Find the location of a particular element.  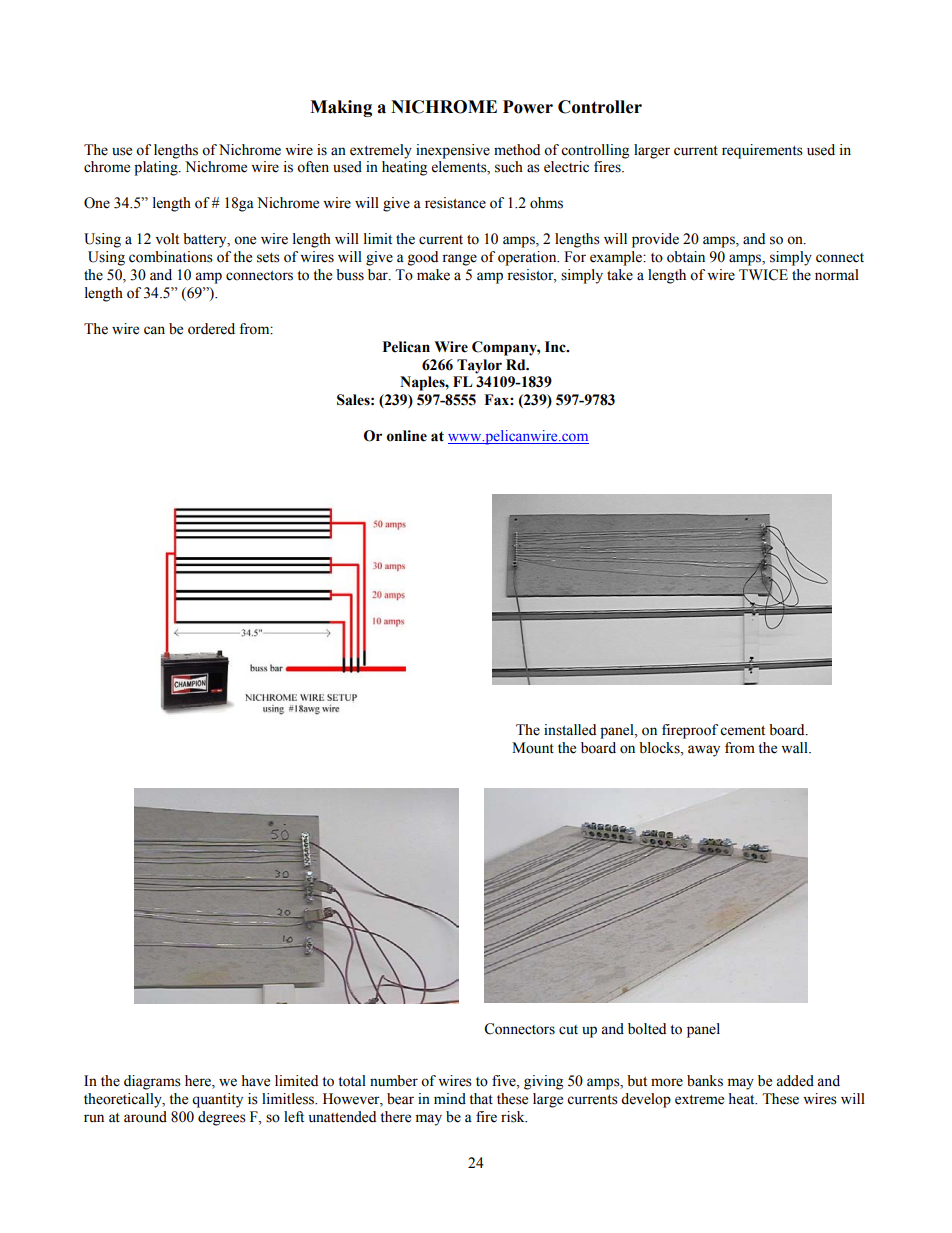

inexpensive is located at coordinates (453, 151).
